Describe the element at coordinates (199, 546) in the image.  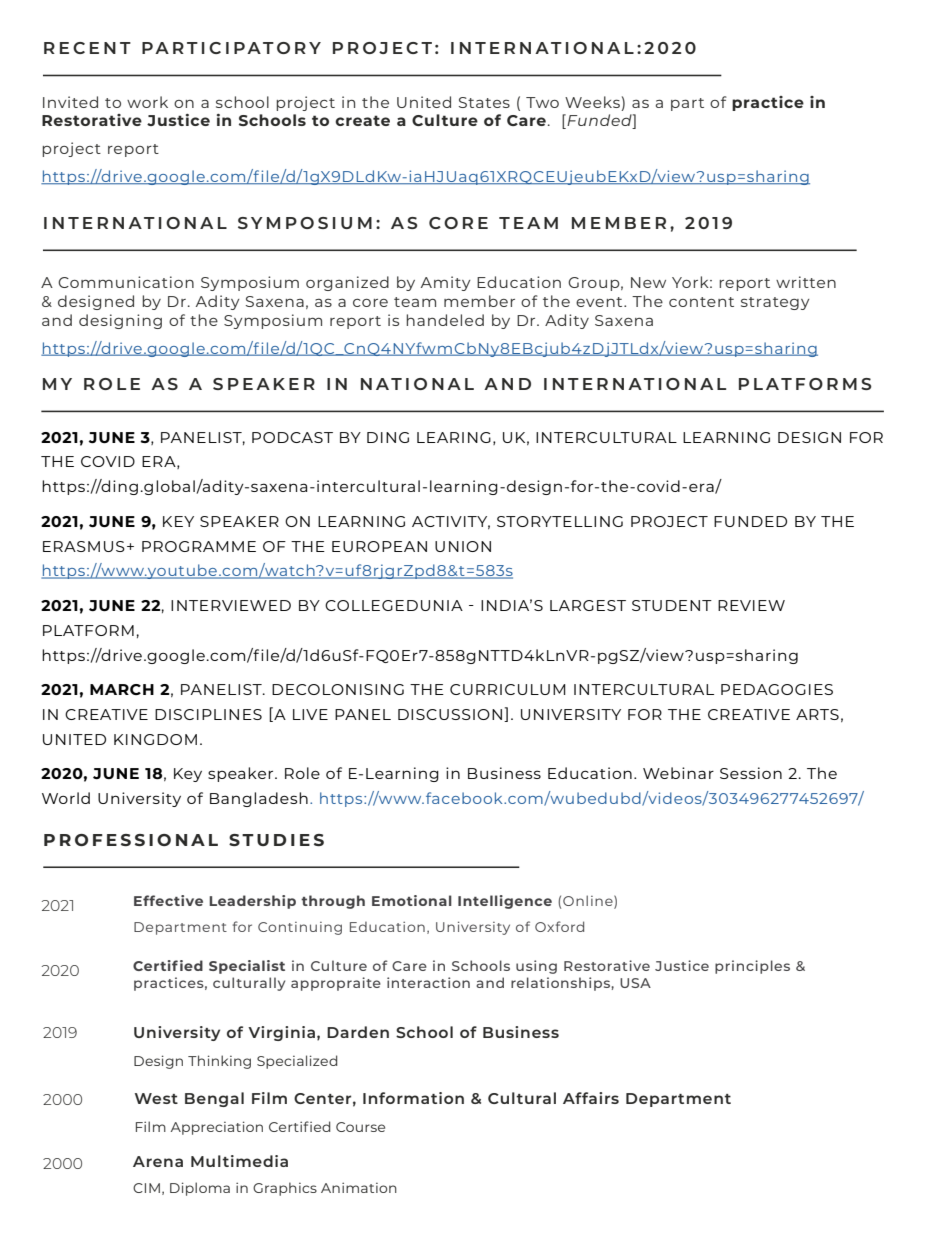
I see `PROGRAMME` at that location.
